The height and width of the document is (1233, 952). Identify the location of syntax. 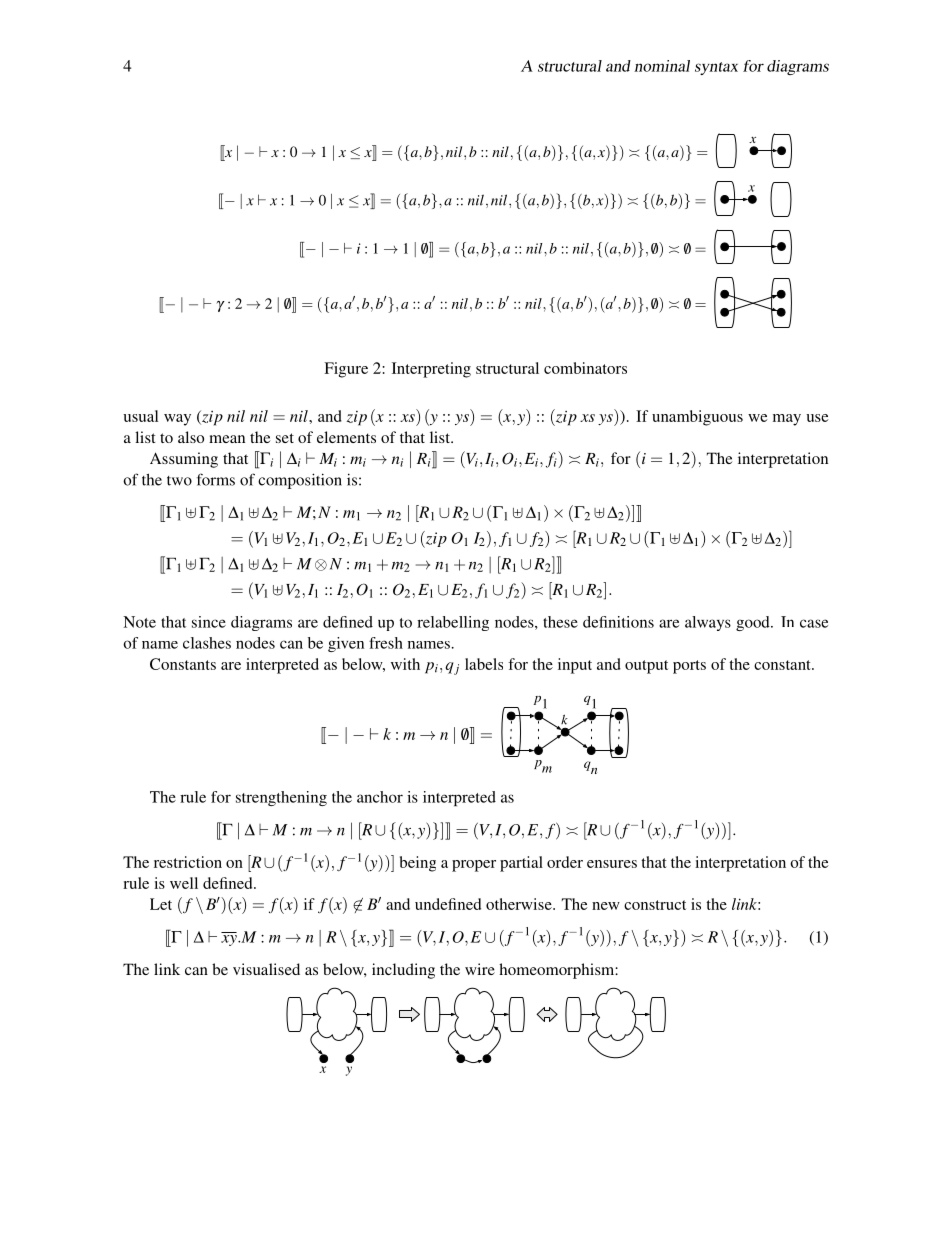
(716, 68).
